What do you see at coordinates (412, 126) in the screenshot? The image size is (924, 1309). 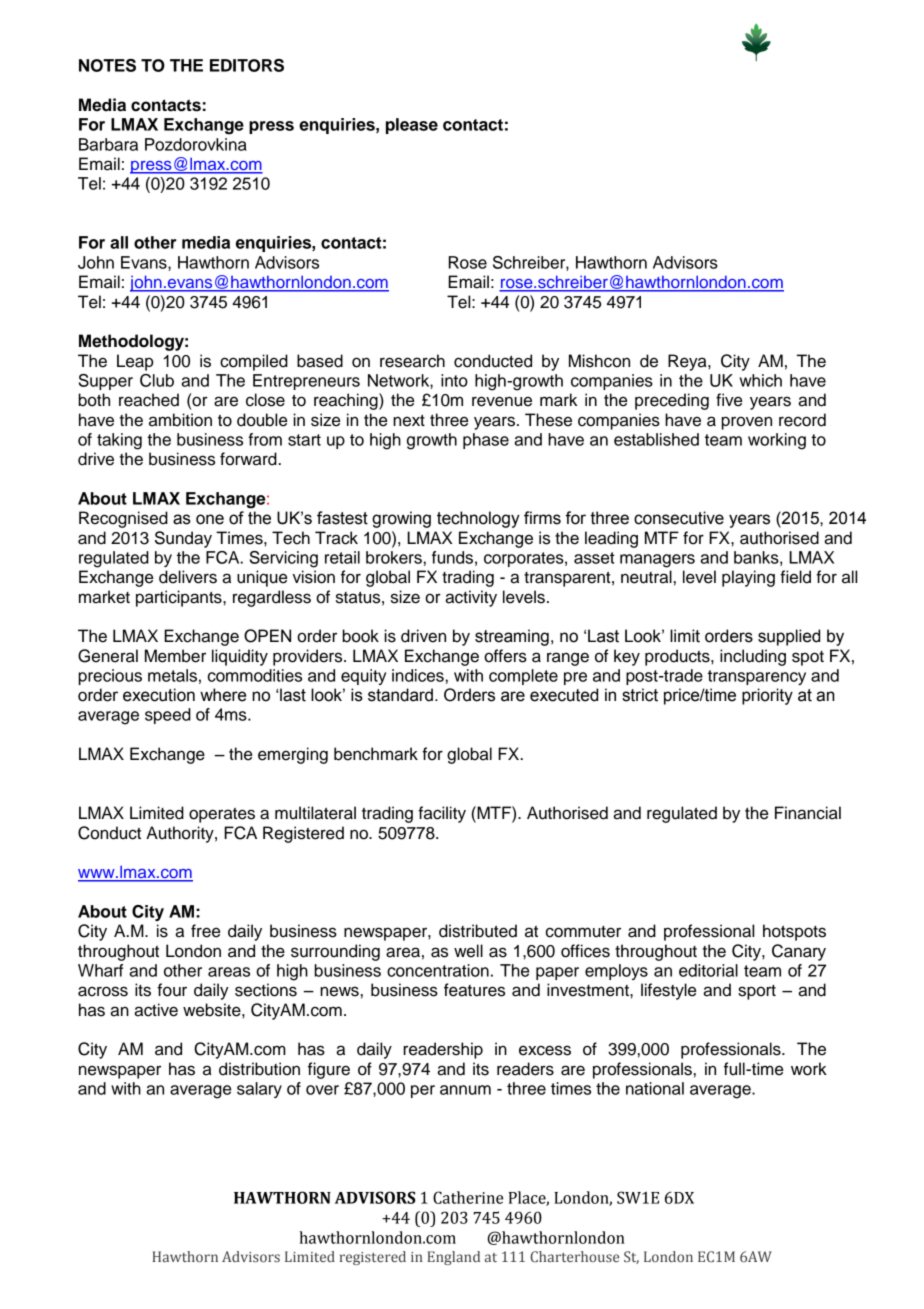 I see `please` at bounding box center [412, 126].
